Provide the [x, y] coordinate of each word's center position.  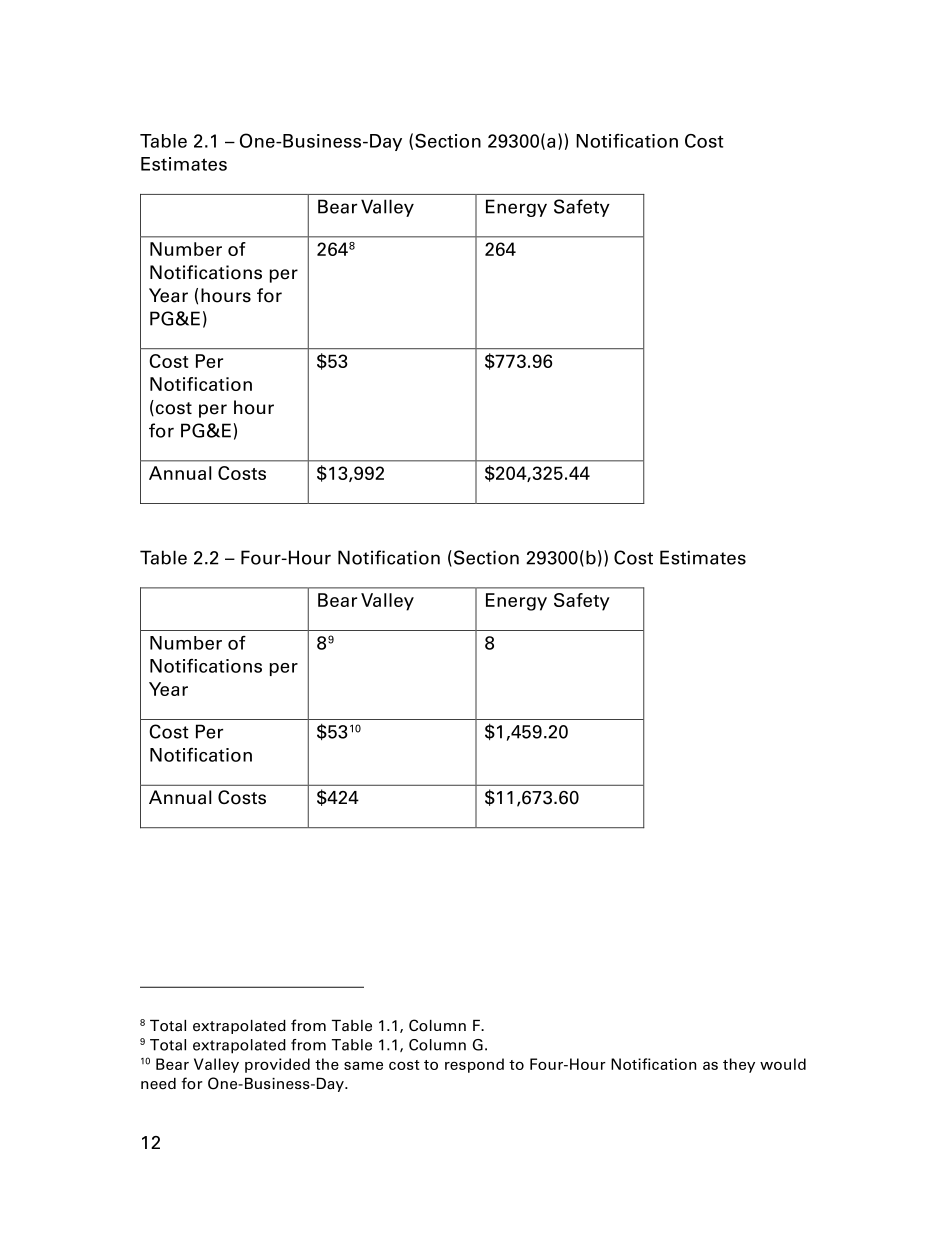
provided [277, 1065]
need [158, 1084]
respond [474, 1065]
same [363, 1065]
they [739, 1065]
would [783, 1064]
